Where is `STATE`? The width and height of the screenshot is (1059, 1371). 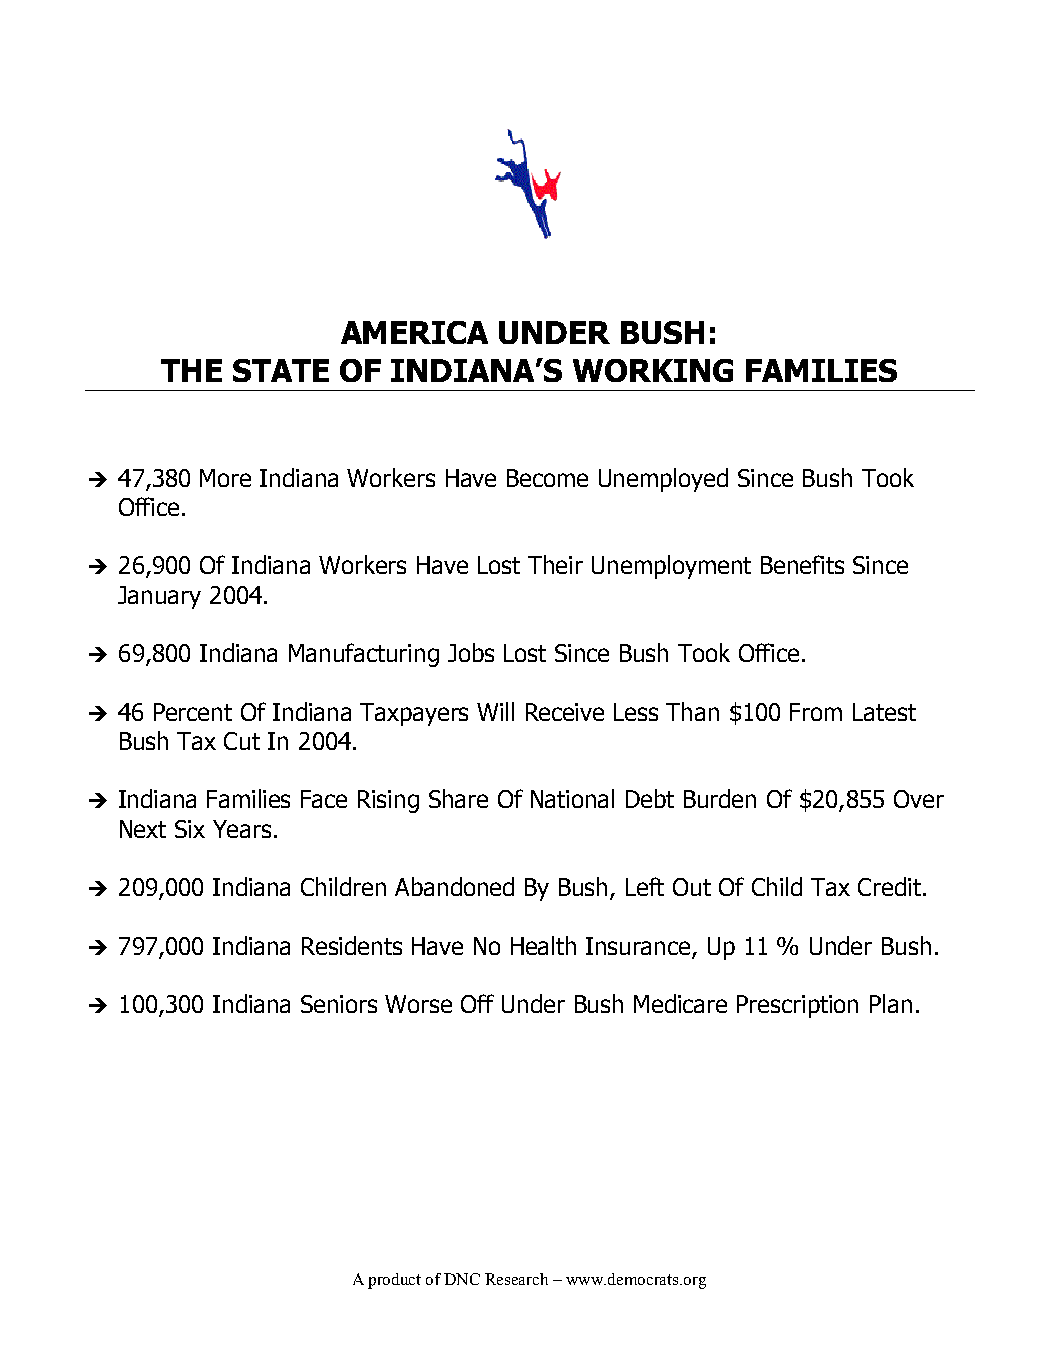 STATE is located at coordinates (281, 370).
